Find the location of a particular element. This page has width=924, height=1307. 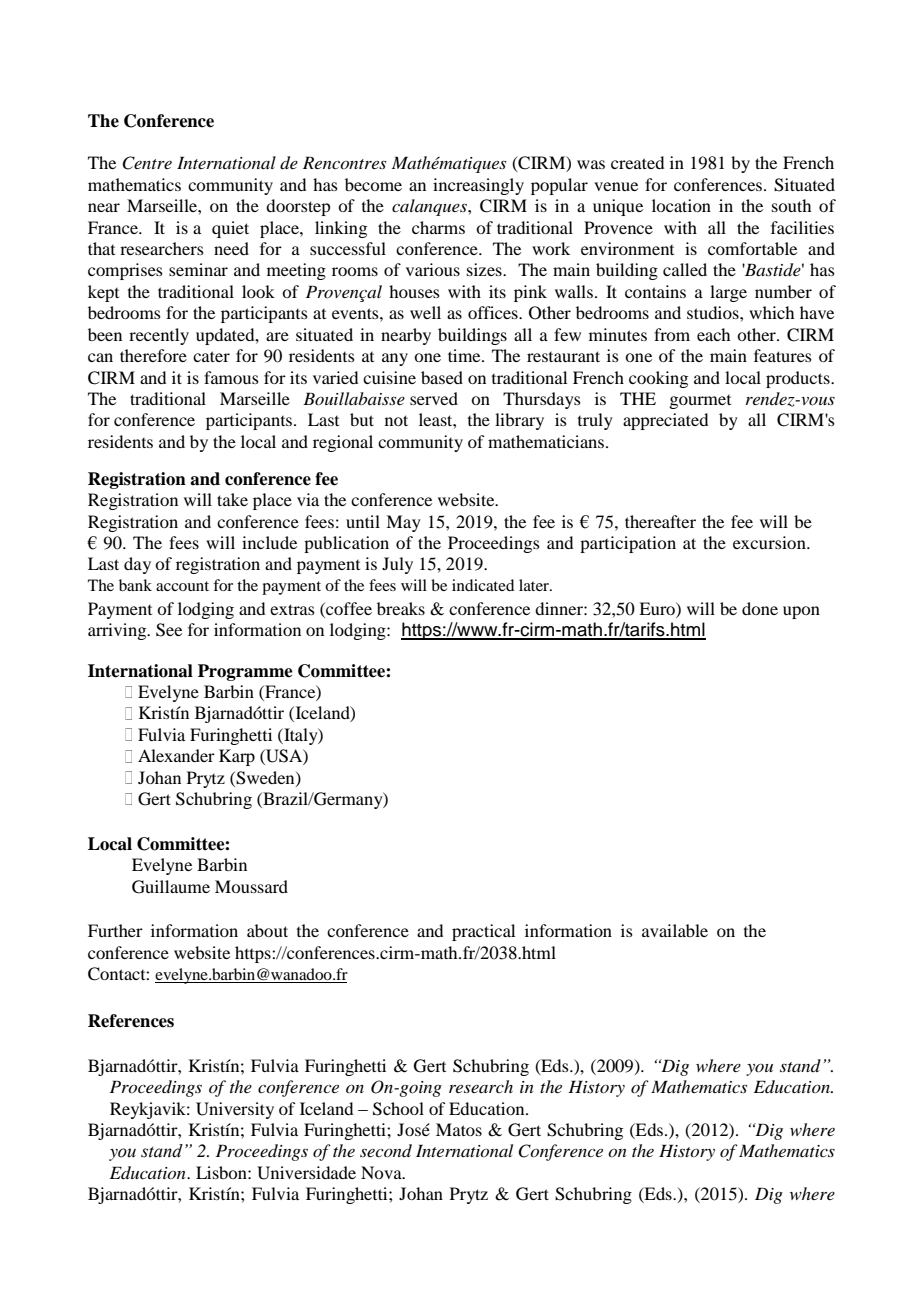

Centre is located at coordinates (147, 163).
